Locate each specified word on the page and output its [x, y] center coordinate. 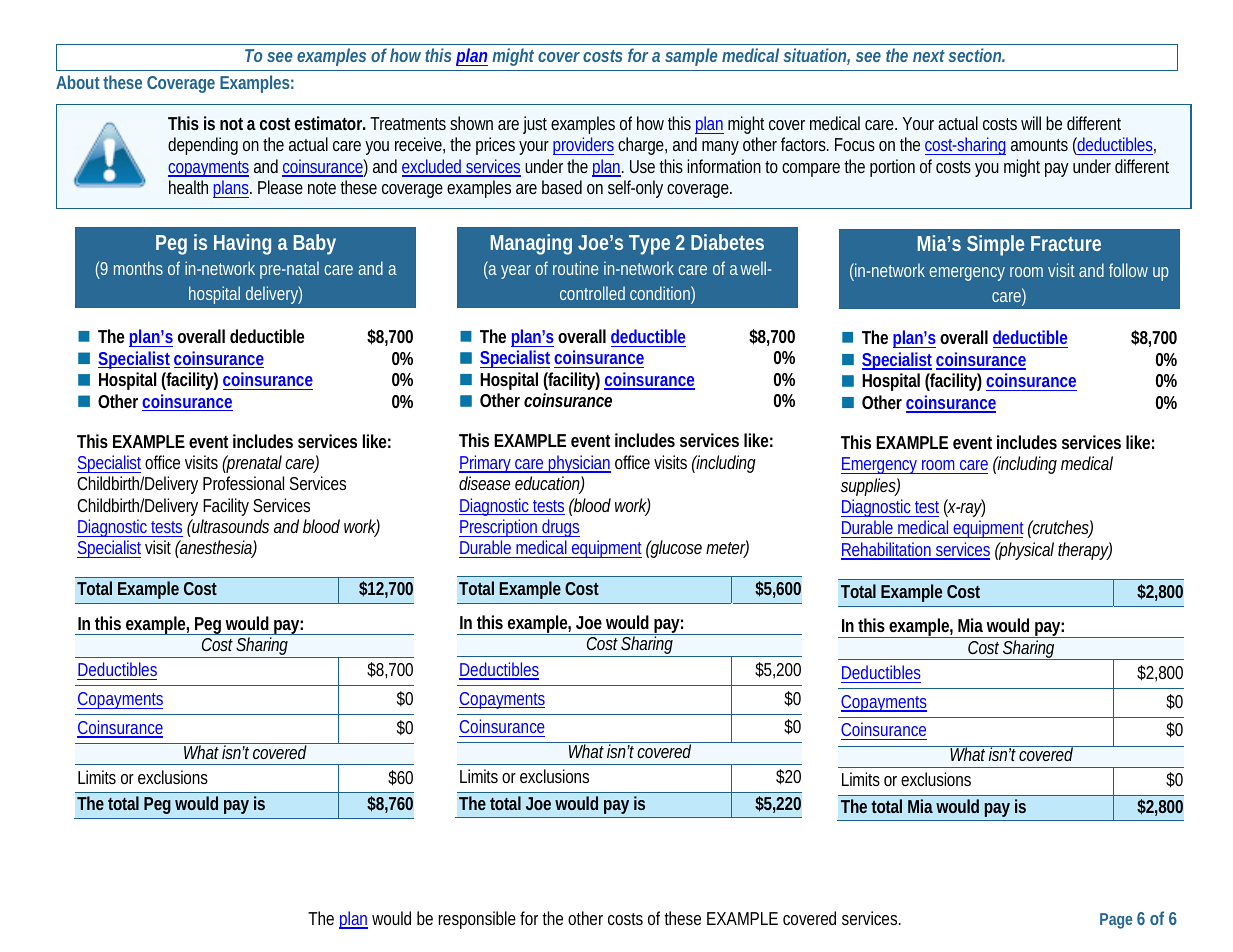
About [78, 82]
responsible [477, 920]
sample [691, 57]
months [138, 268]
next [929, 56]
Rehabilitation [887, 550]
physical [1026, 551]
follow [1128, 270]
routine [575, 268]
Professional [243, 483]
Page [1116, 921]
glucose [675, 549]
